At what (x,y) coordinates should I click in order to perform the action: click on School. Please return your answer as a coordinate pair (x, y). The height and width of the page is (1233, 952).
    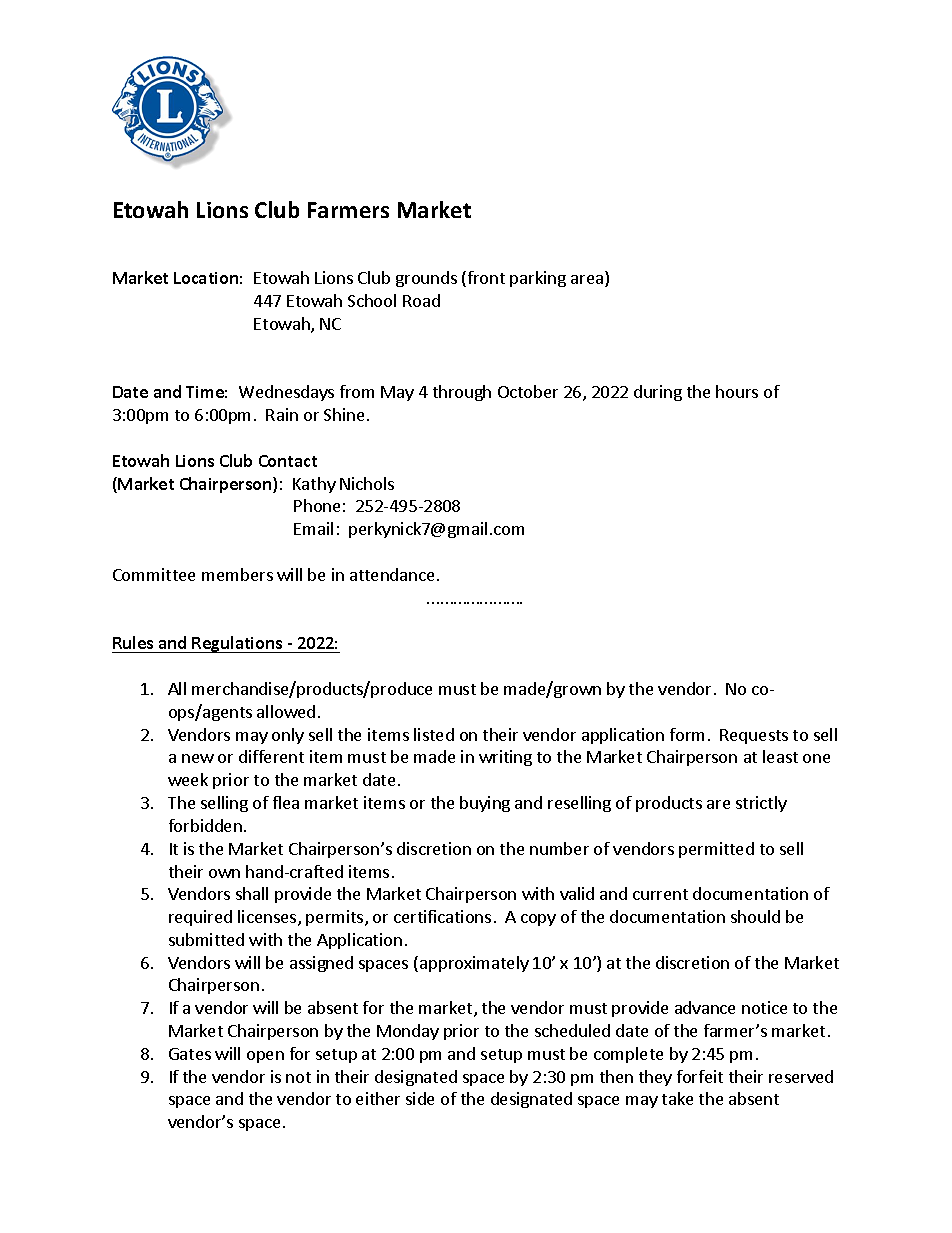
    Looking at the image, I should click on (372, 300).
